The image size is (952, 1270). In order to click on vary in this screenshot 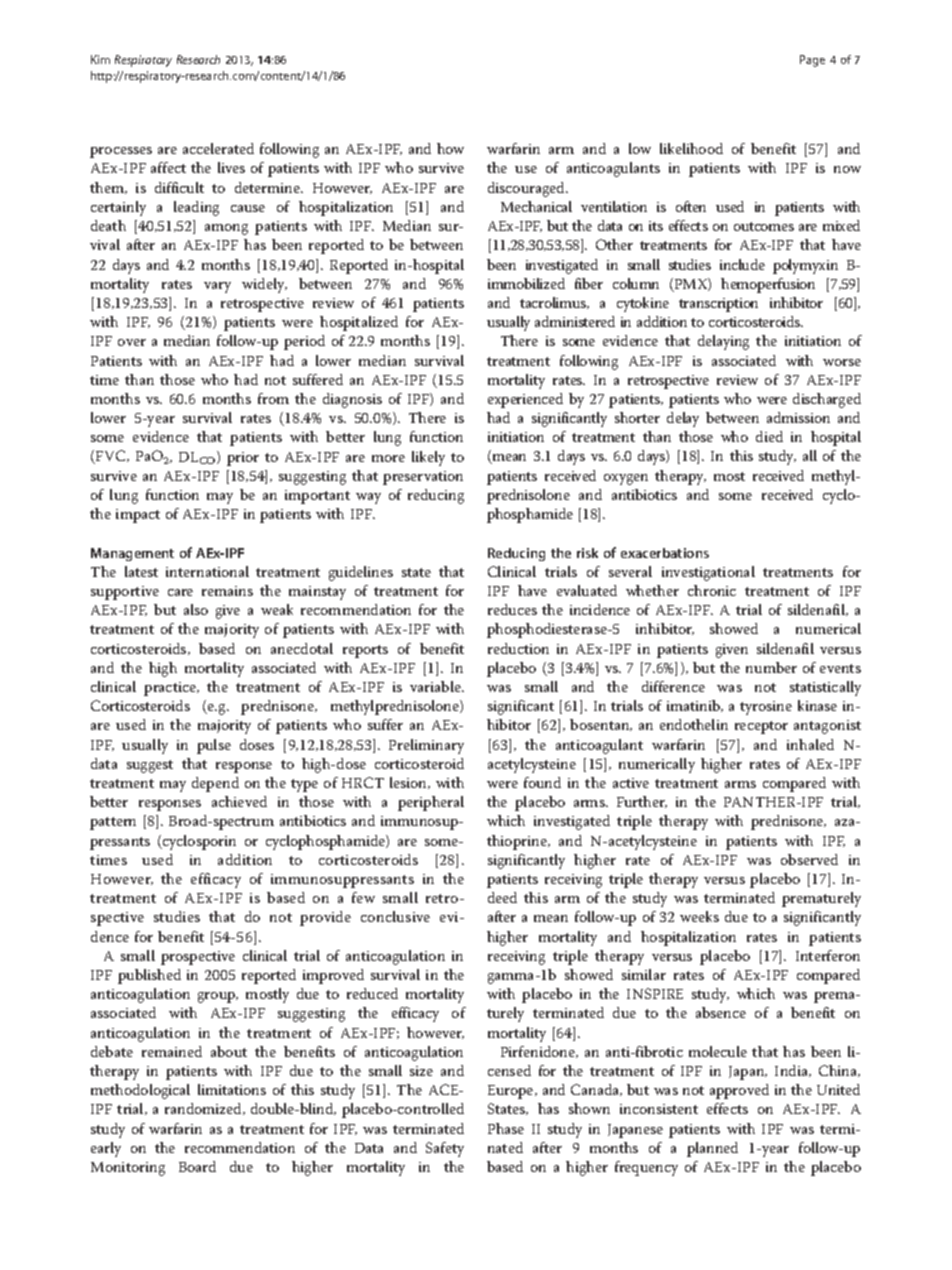, I will do `click(217, 287)`.
